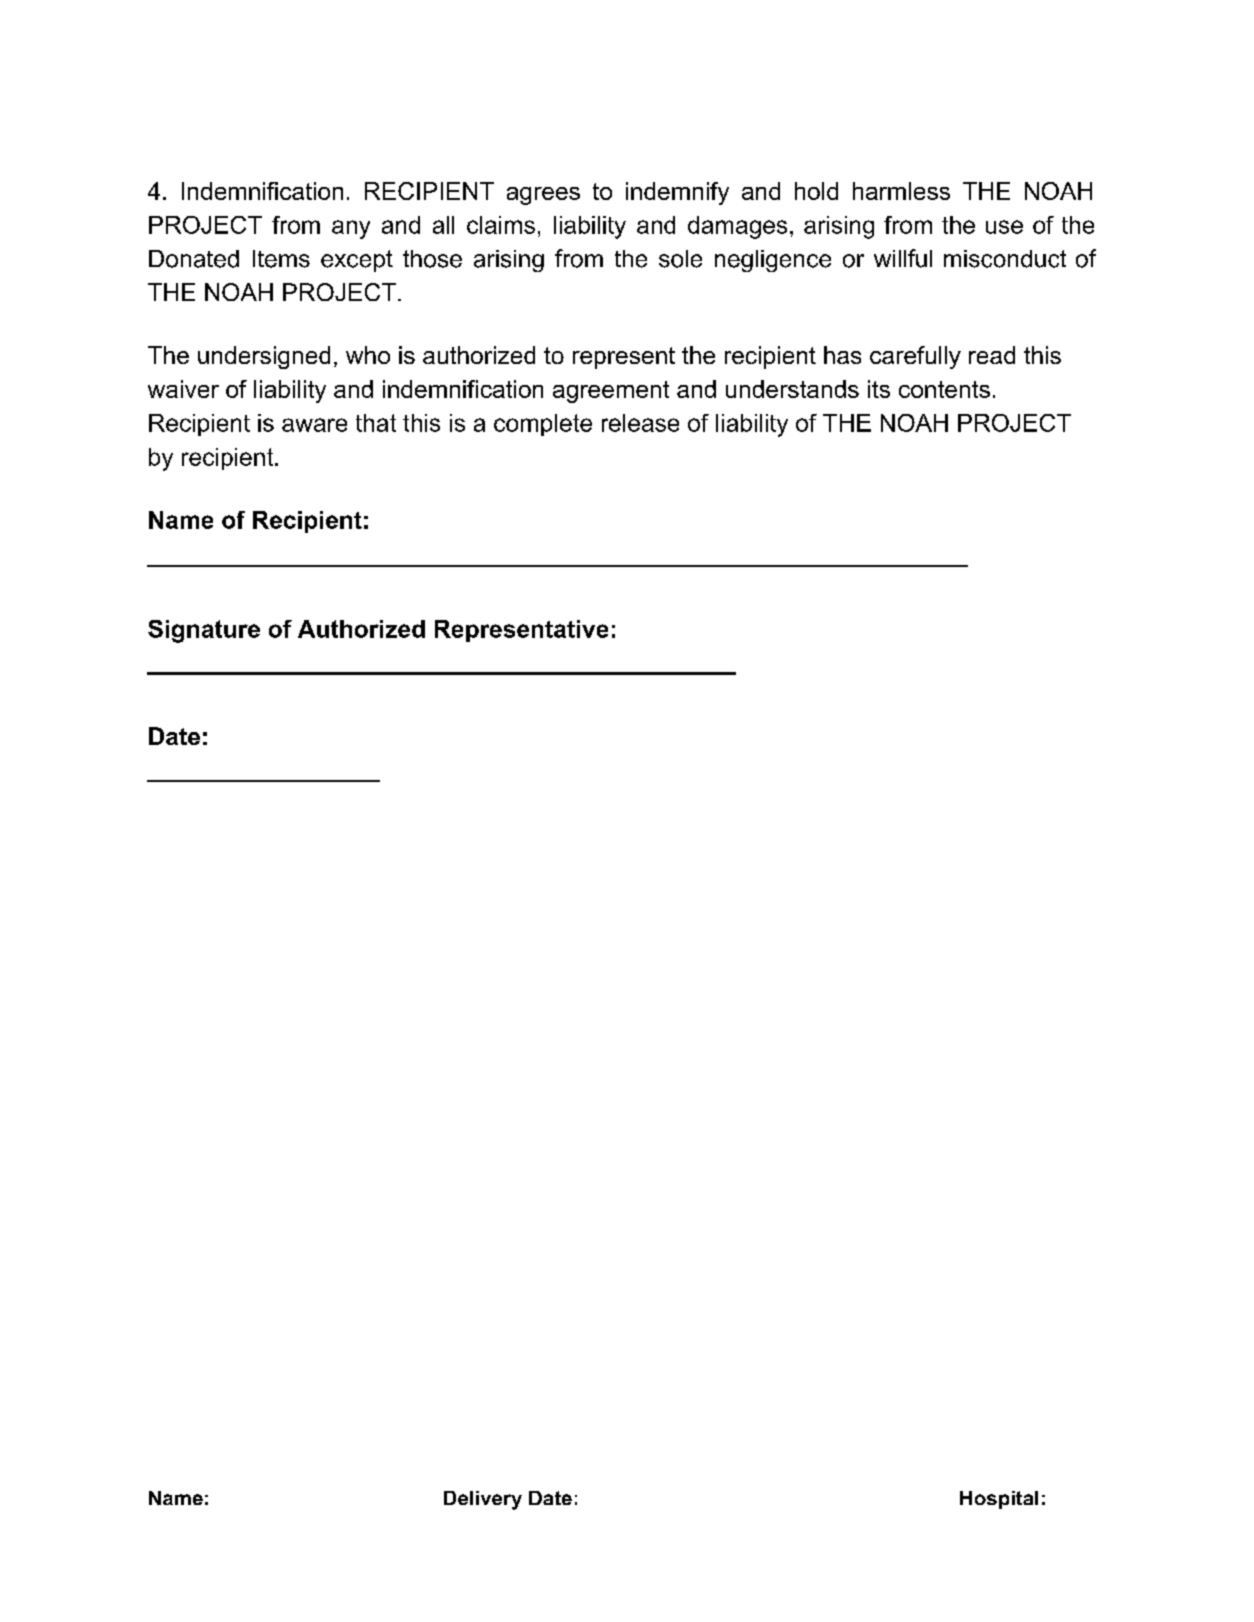 Image resolution: width=1254 pixels, height=1622 pixels. What do you see at coordinates (281, 259) in the image?
I see `Items` at bounding box center [281, 259].
